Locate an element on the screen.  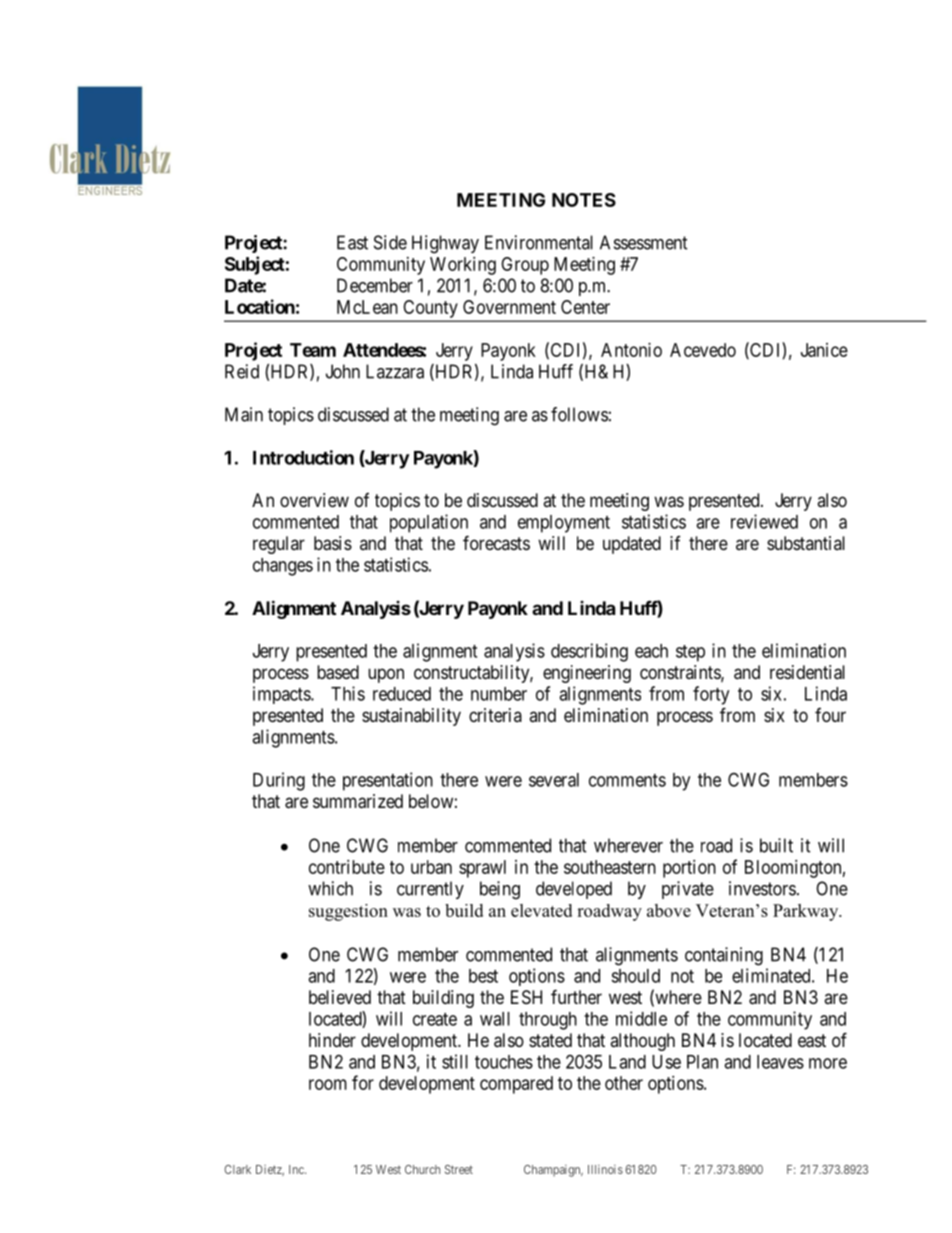
Introduction is located at coordinates (303, 457).
